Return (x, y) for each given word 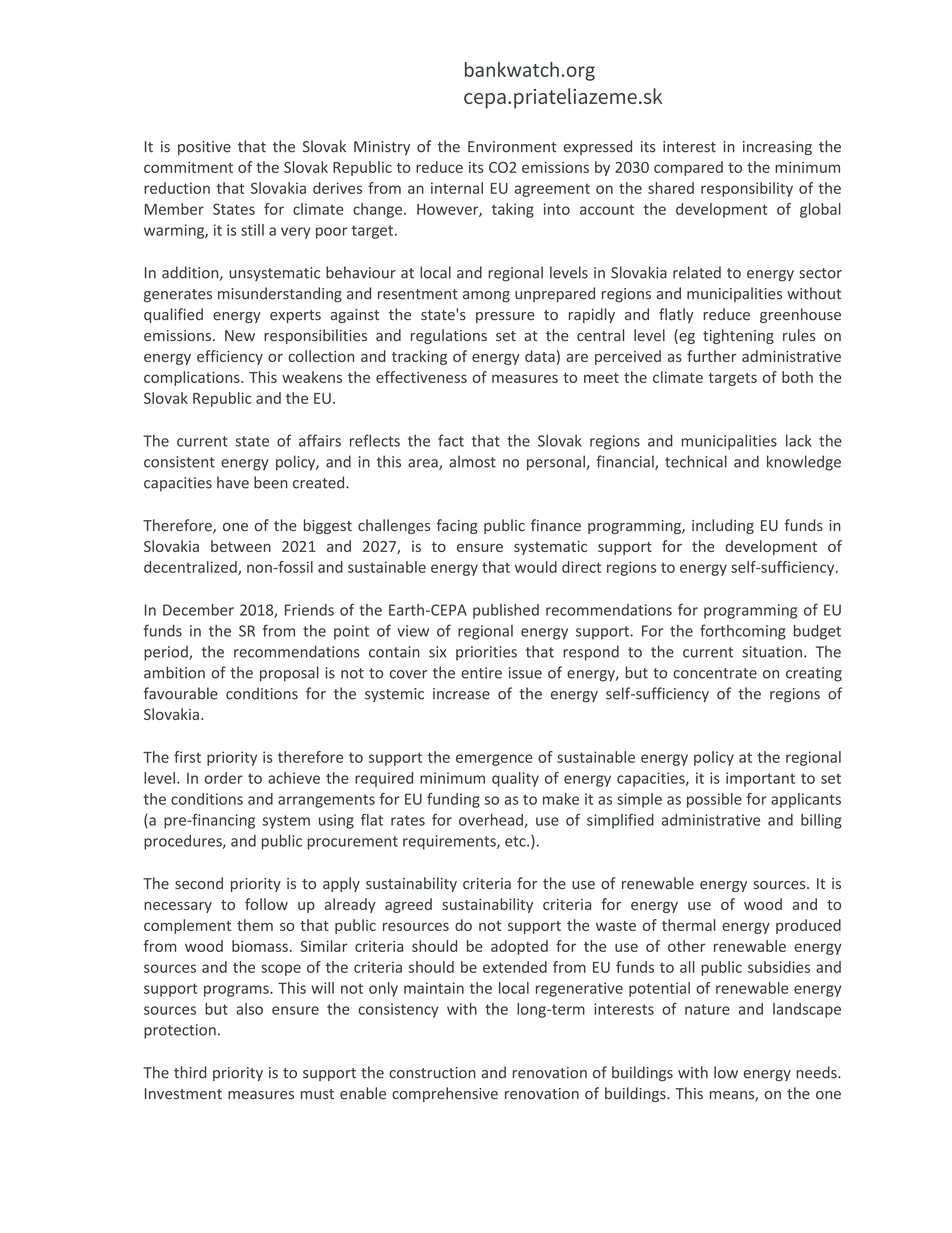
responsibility (747, 189)
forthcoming (743, 632)
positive (204, 148)
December (198, 610)
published (506, 611)
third (190, 1072)
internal (457, 188)
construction (432, 1073)
